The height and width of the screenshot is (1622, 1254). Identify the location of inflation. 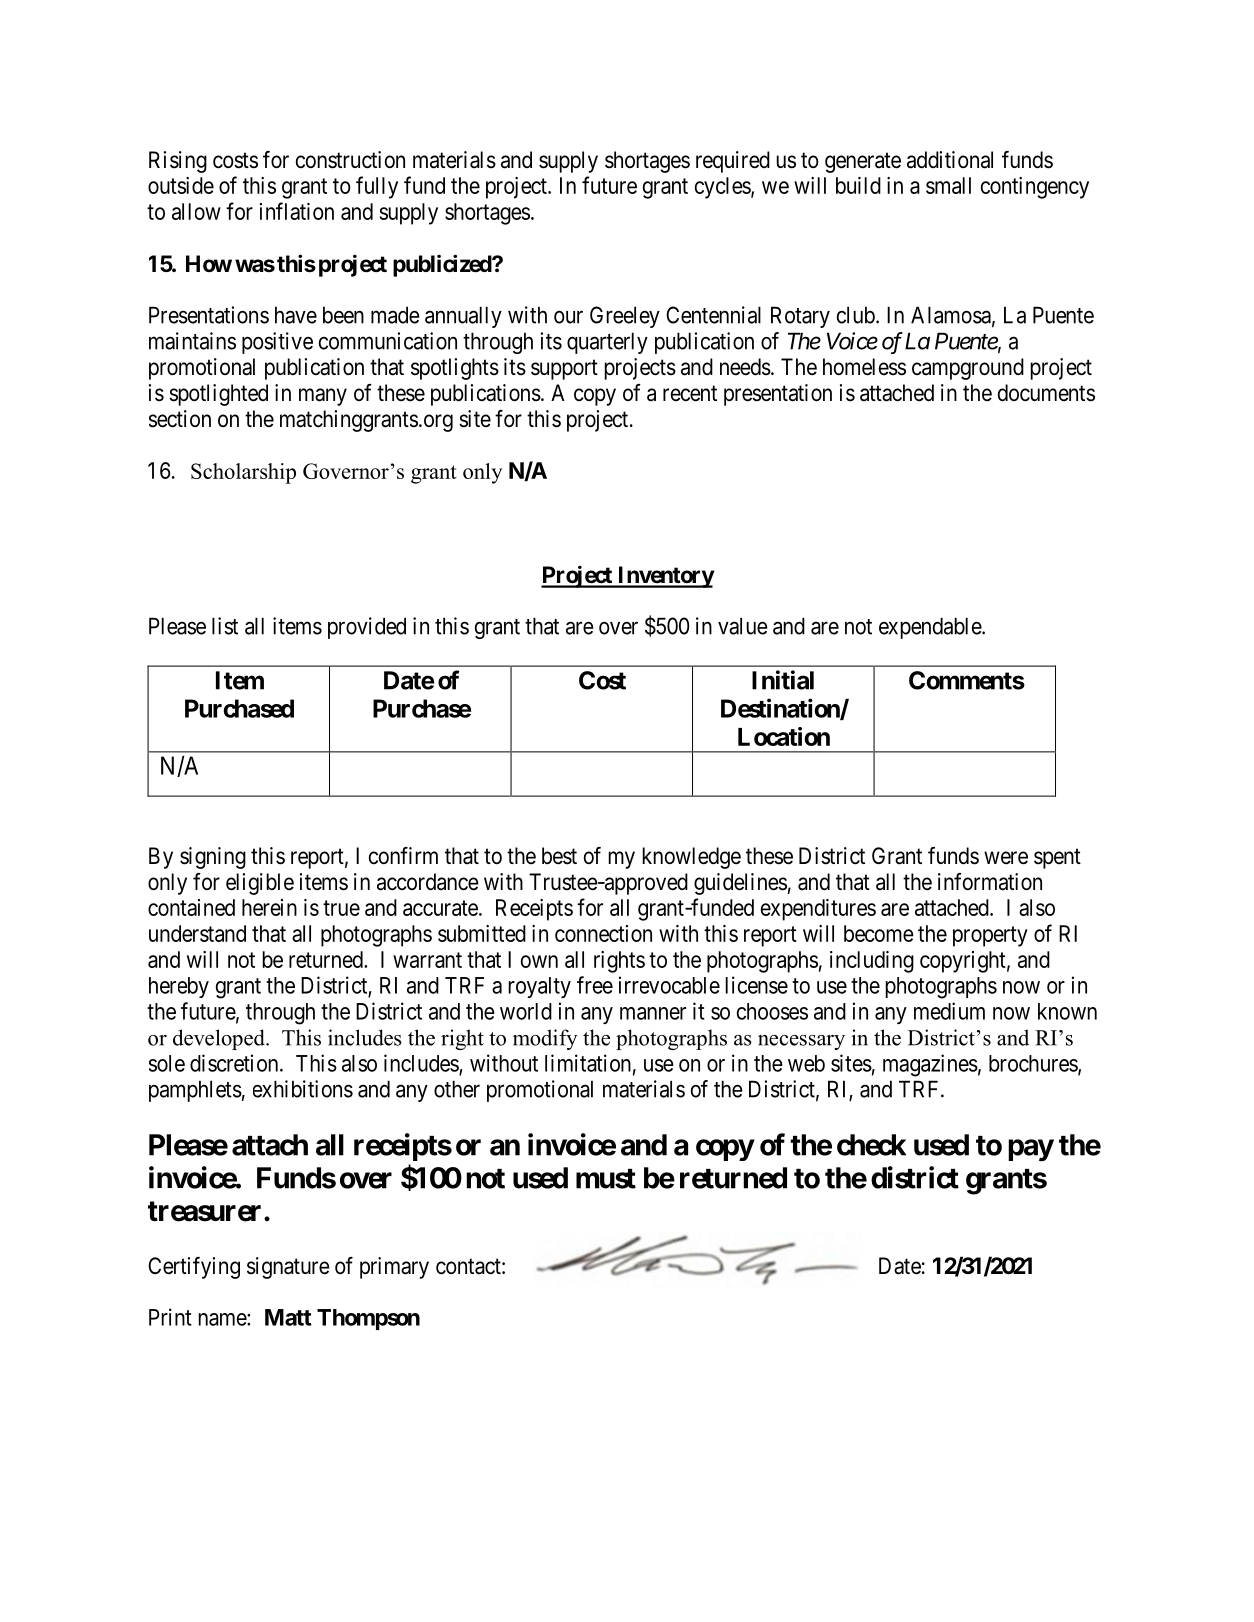
(297, 211).
